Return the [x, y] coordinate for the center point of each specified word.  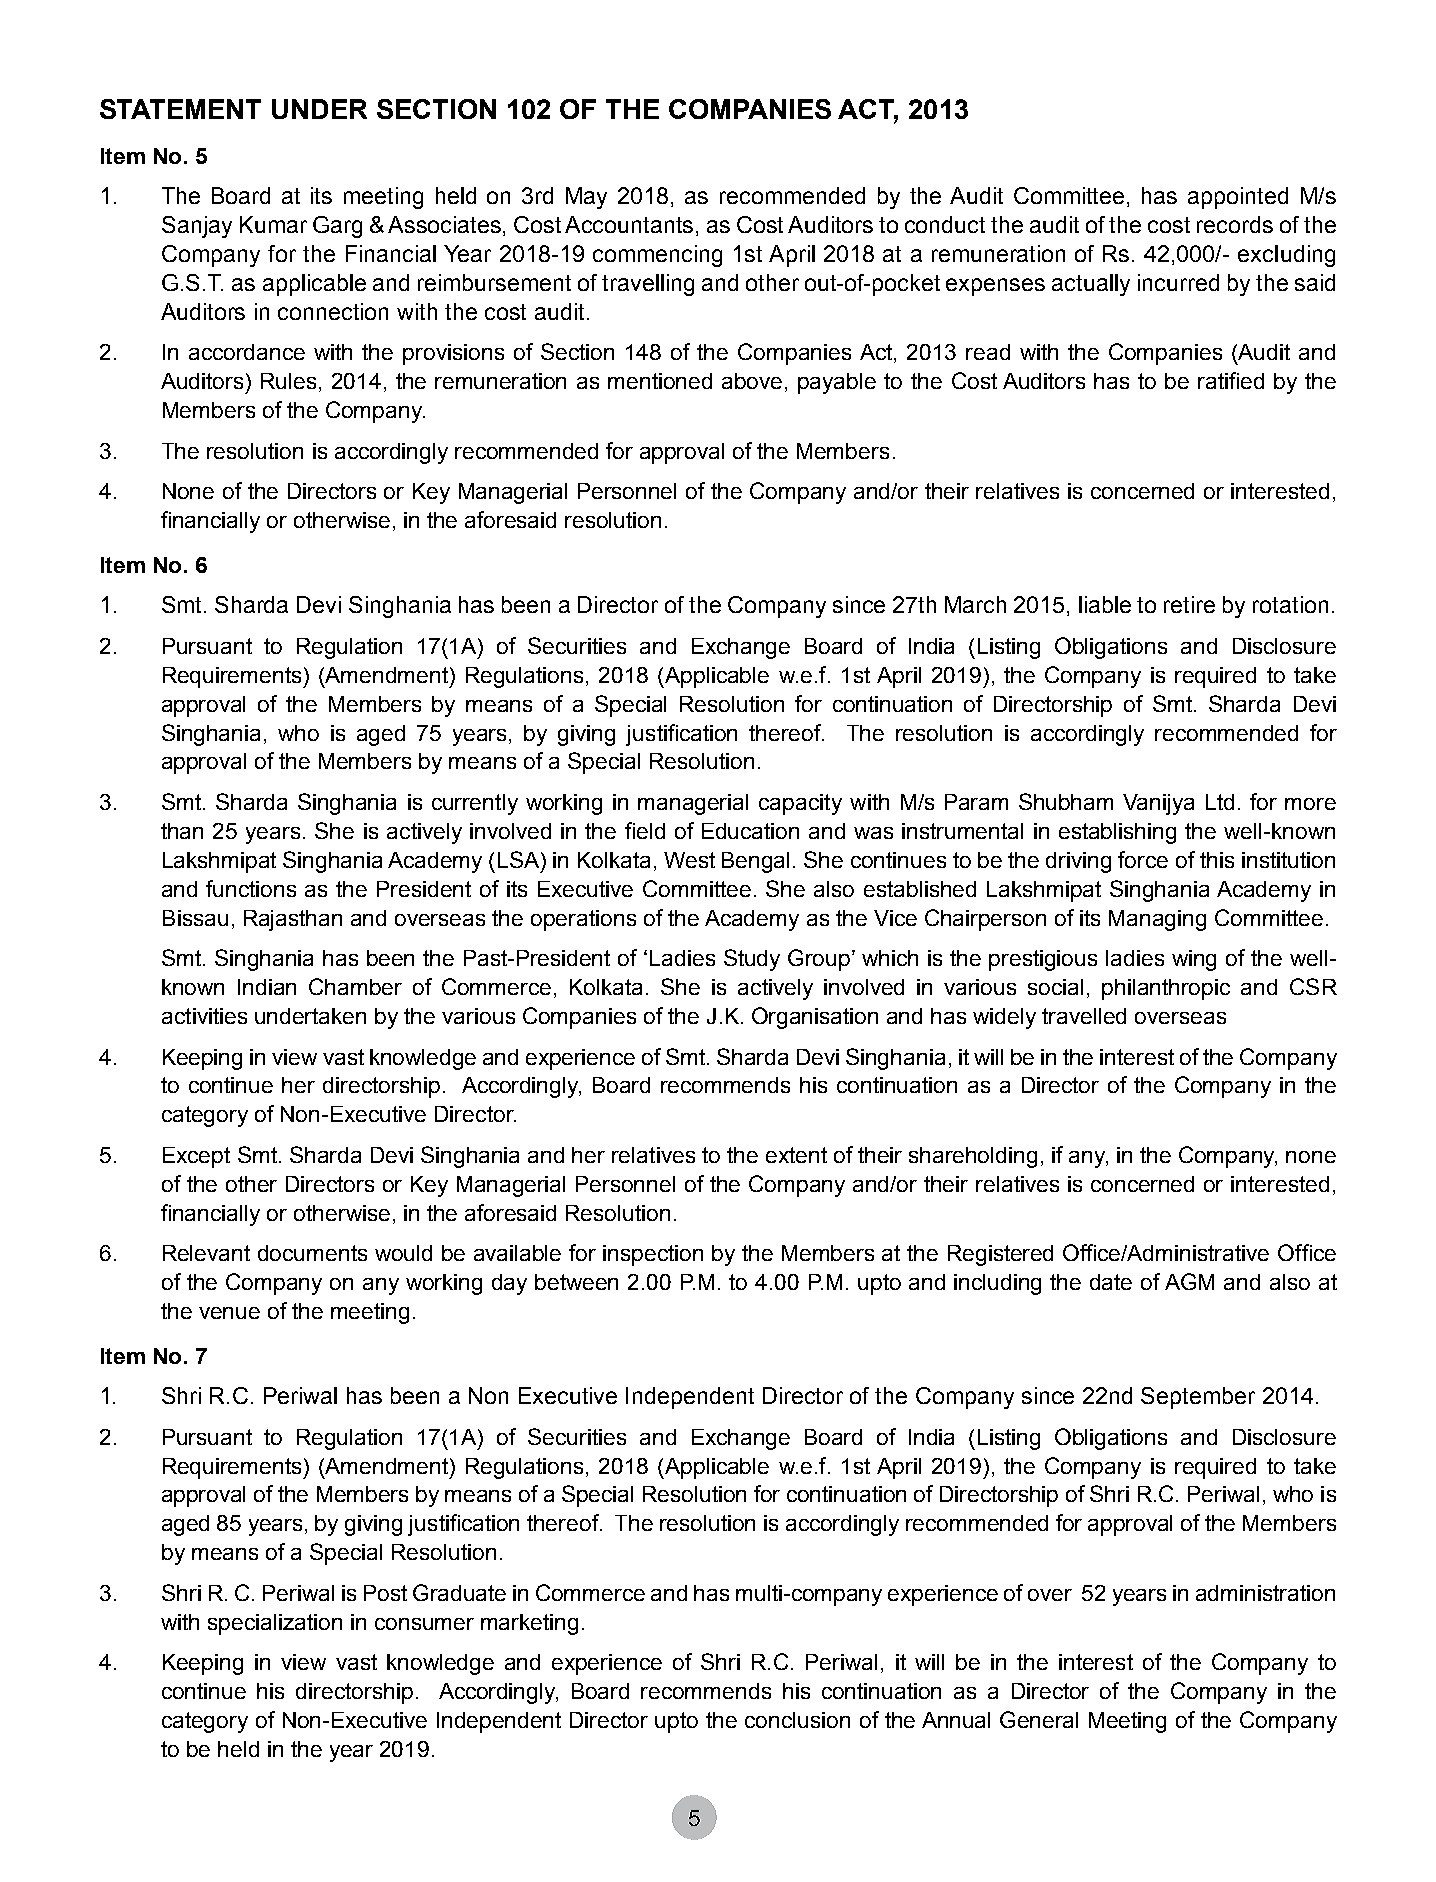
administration [1265, 1593]
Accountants [629, 224]
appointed [1238, 198]
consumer [424, 1624]
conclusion [797, 1720]
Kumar [273, 224]
